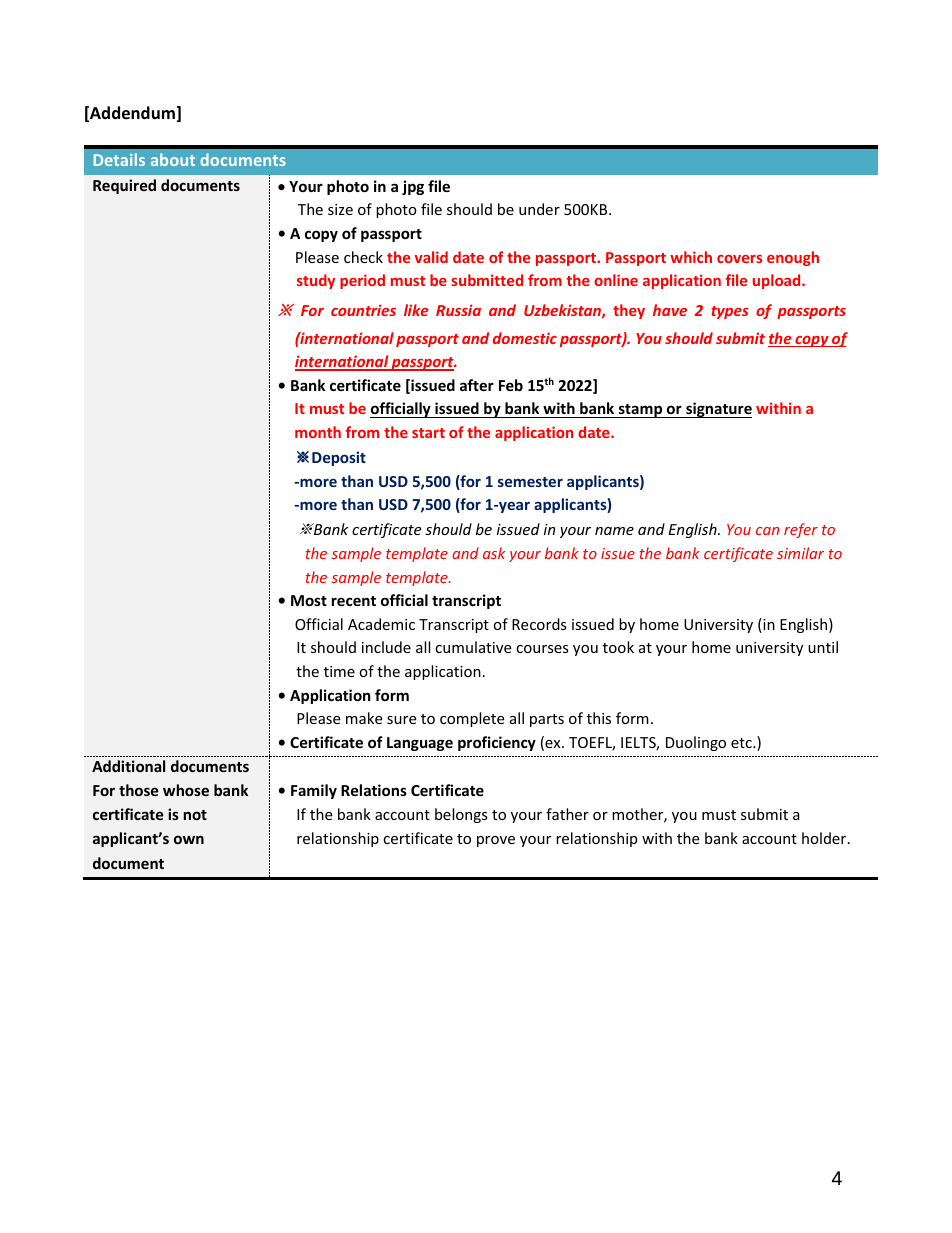 The width and height of the image is (952, 1233). What do you see at coordinates (413, 187) in the image?
I see `jpg` at bounding box center [413, 187].
